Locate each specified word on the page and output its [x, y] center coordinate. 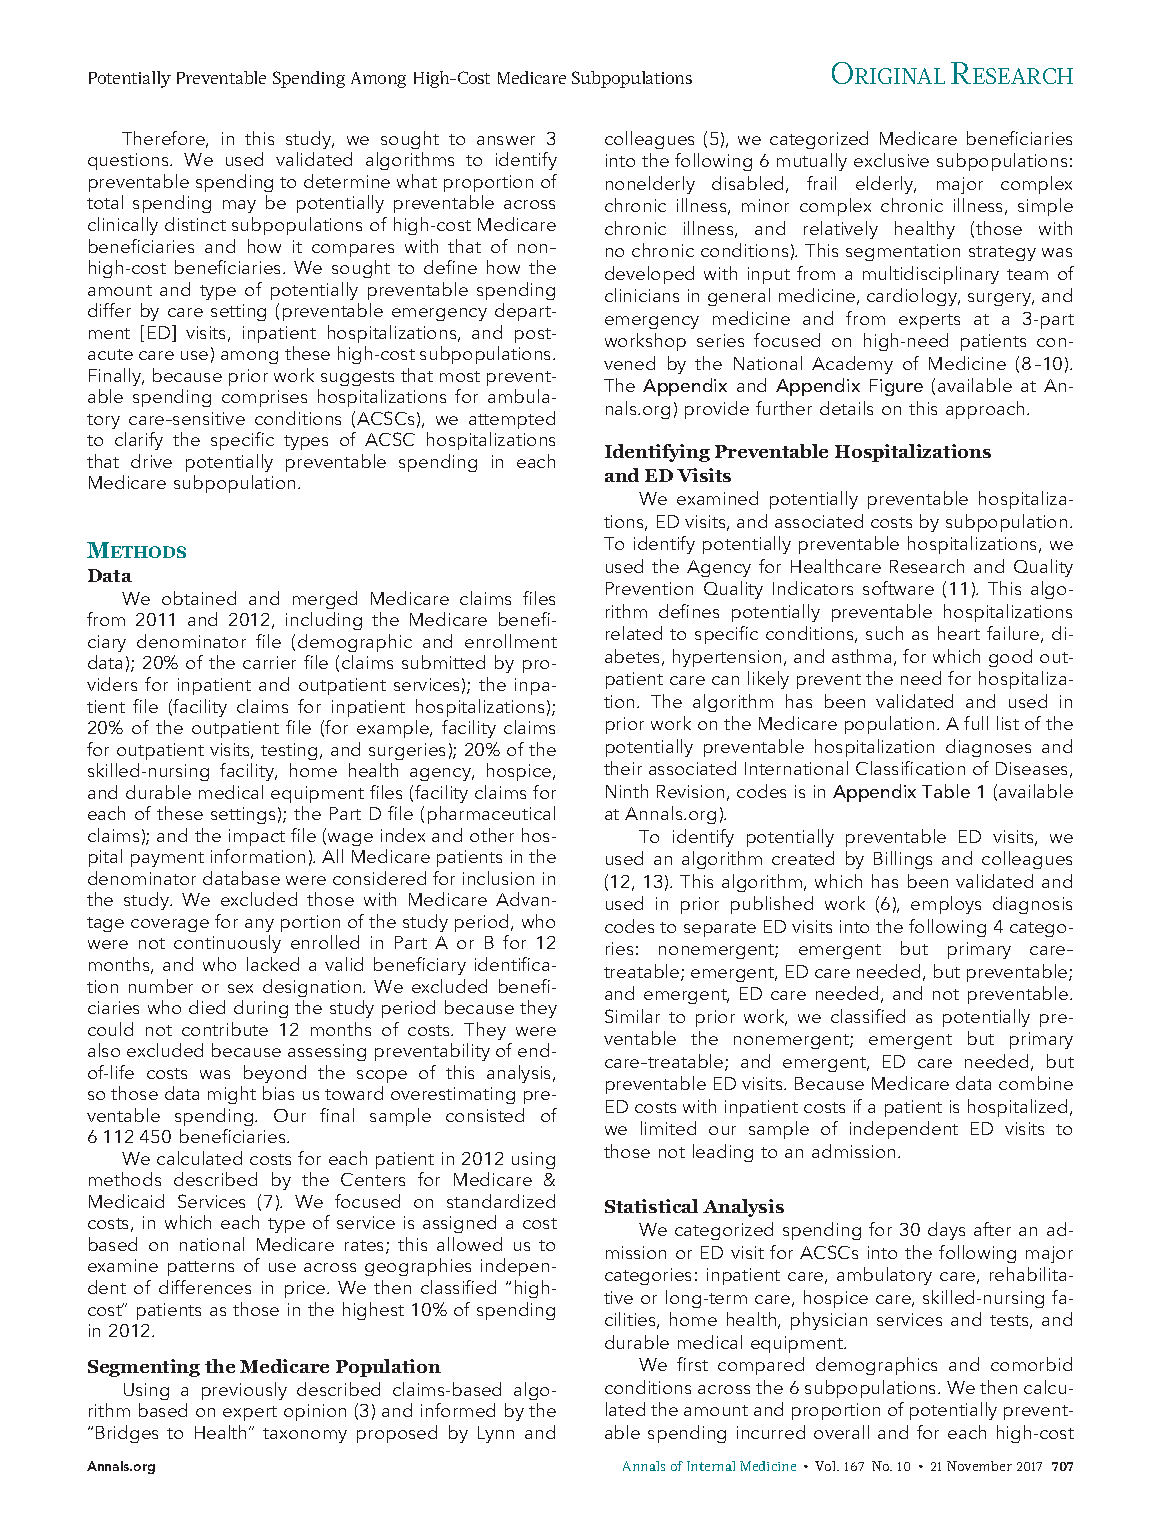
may [239, 206]
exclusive [891, 160]
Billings [903, 860]
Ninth [627, 791]
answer [506, 140]
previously [244, 1391]
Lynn [496, 1434]
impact [257, 837]
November [979, 1466]
